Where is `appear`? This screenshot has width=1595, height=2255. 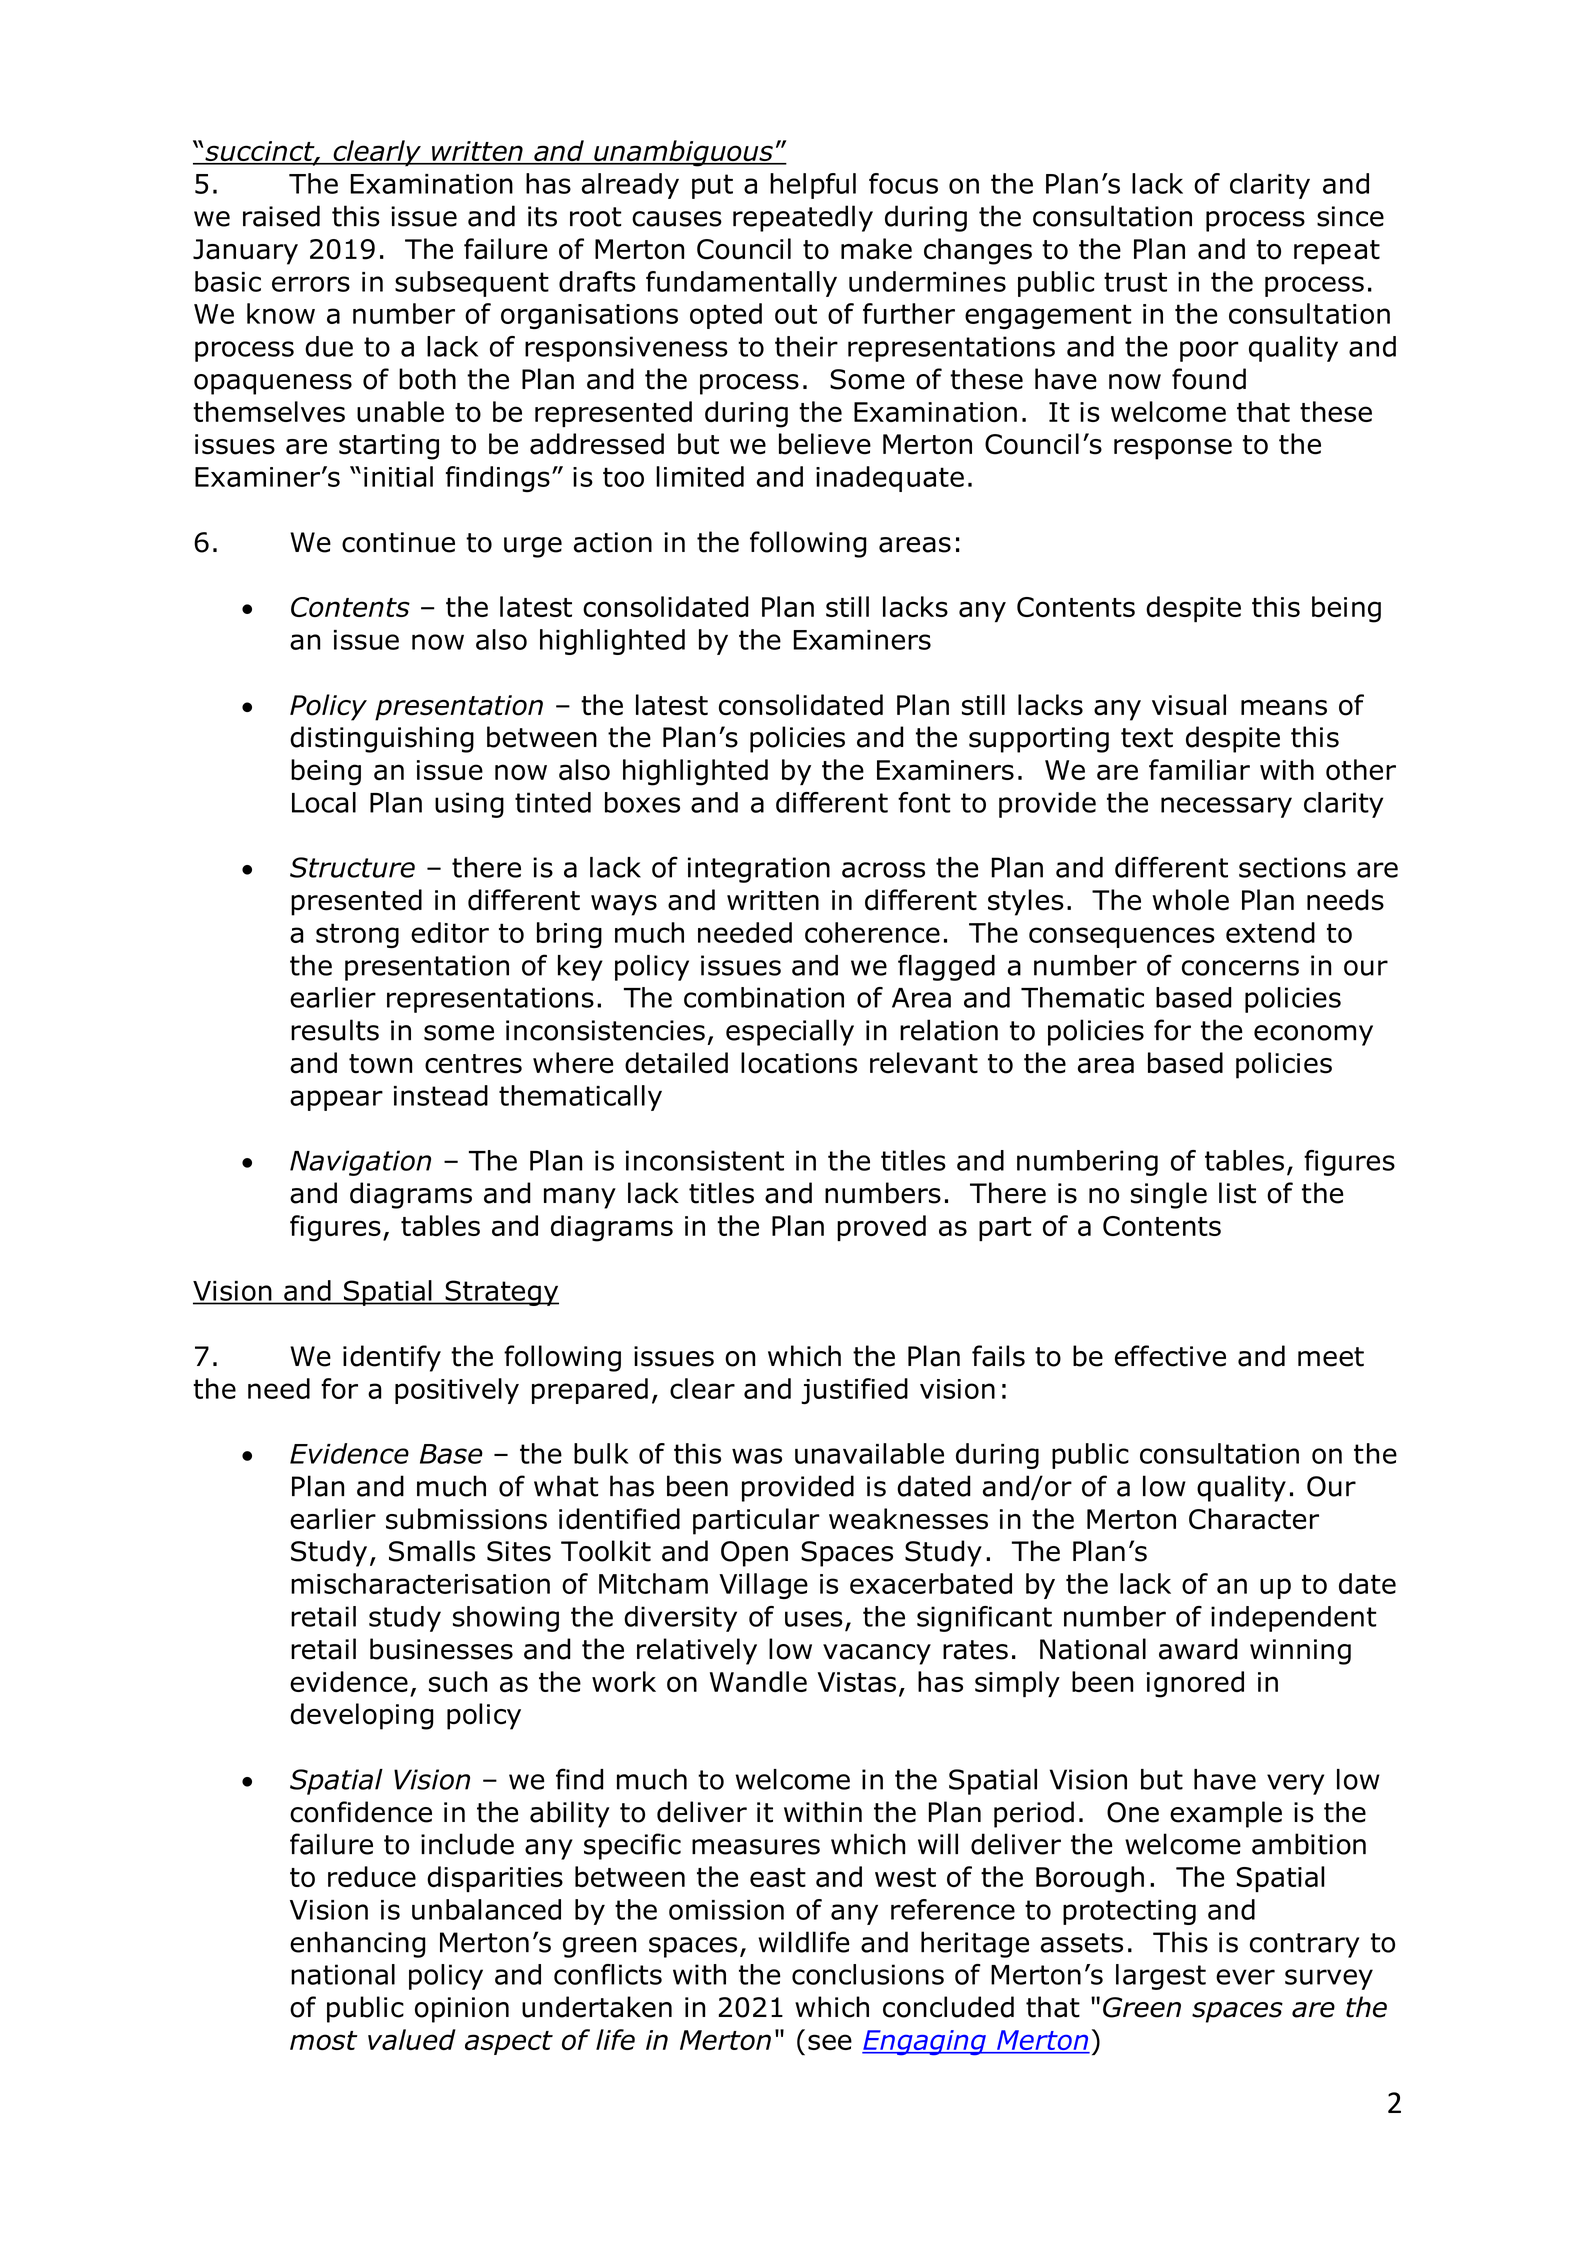 appear is located at coordinates (336, 1100).
